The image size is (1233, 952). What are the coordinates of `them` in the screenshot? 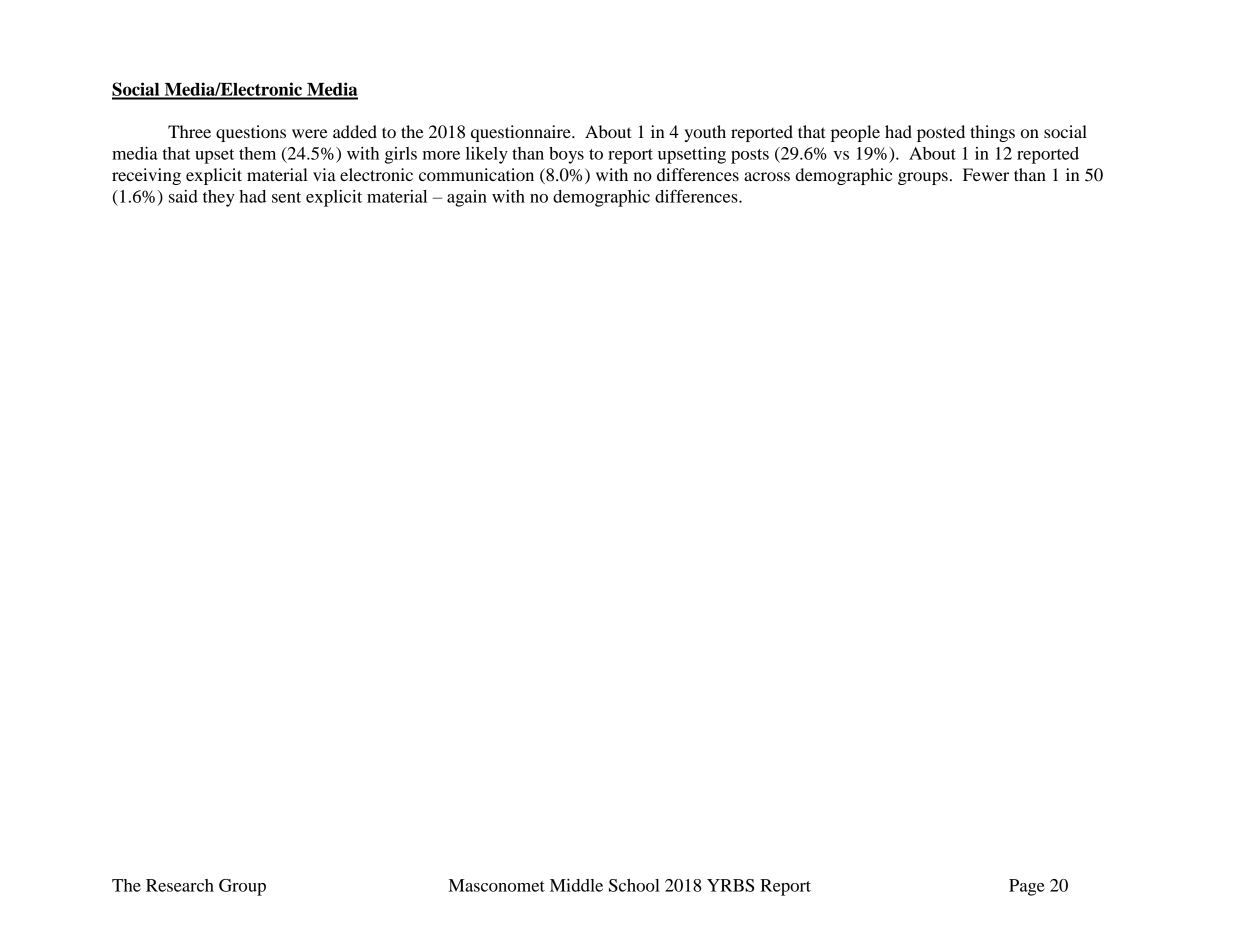 It's located at (257, 153).
